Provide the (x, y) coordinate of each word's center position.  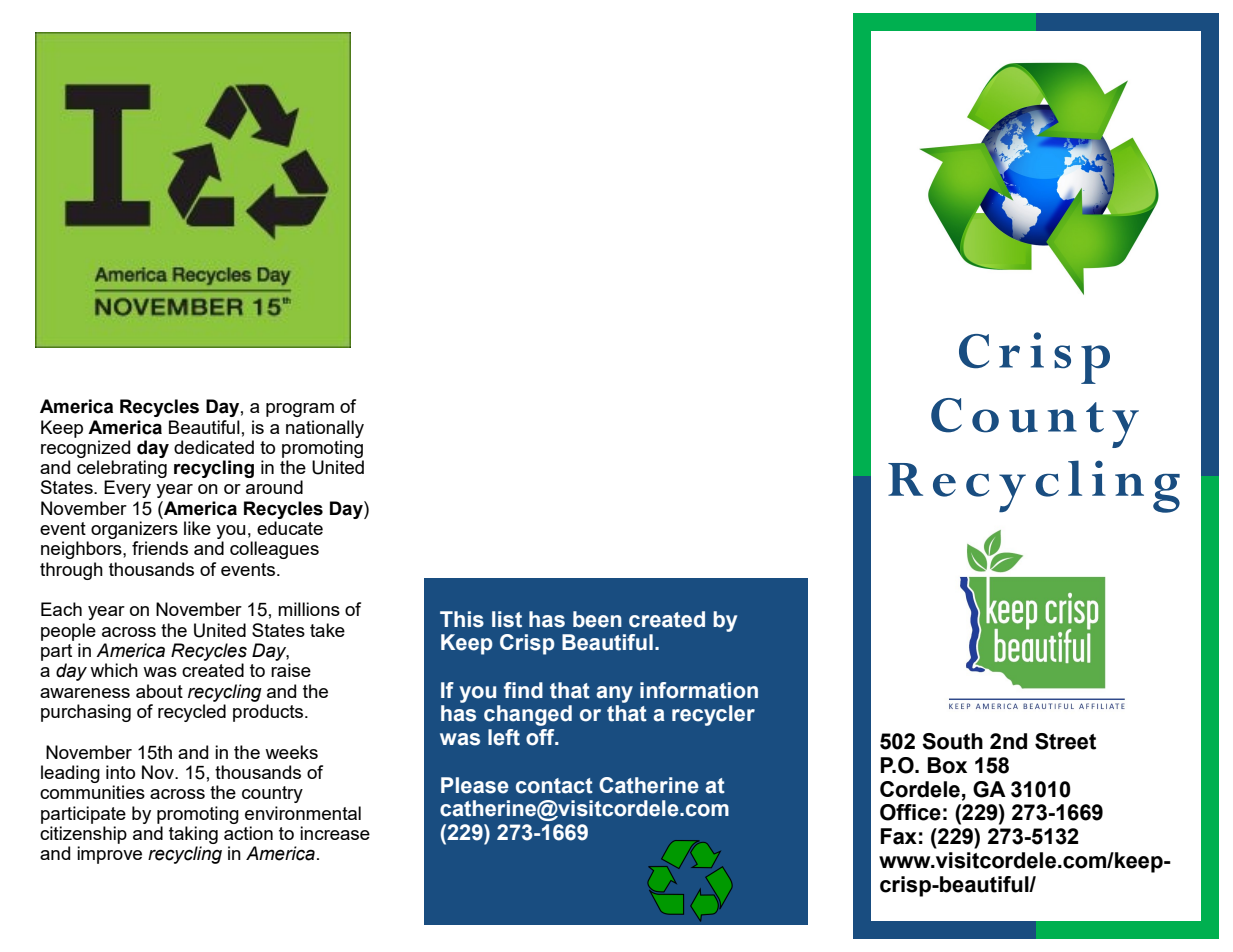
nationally (325, 429)
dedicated (214, 447)
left (504, 737)
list (507, 619)
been (597, 619)
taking (193, 835)
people (68, 632)
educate (290, 528)
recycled (192, 713)
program (300, 410)
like (197, 528)
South (952, 741)
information (699, 690)
